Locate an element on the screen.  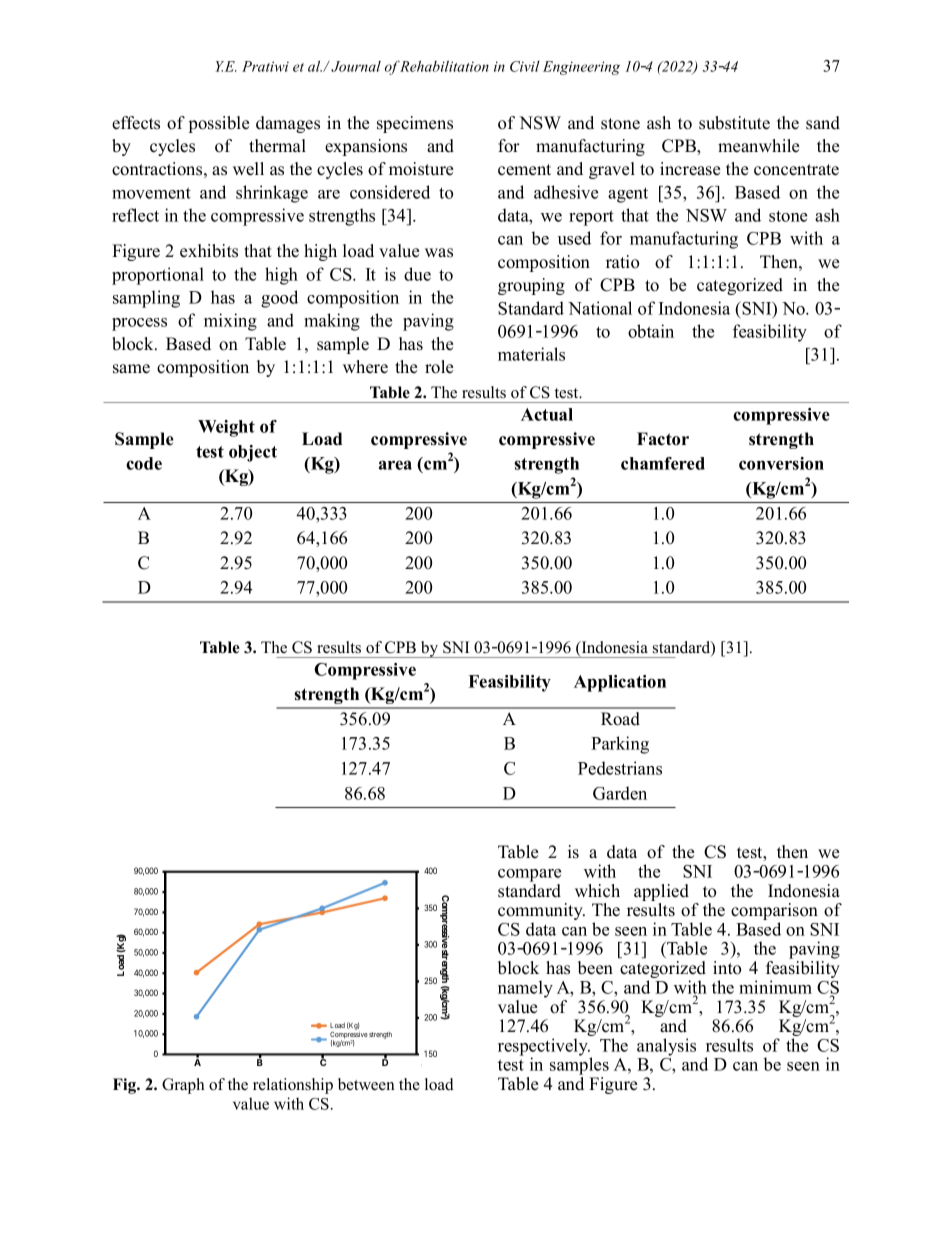
Graph is located at coordinates (183, 1086).
